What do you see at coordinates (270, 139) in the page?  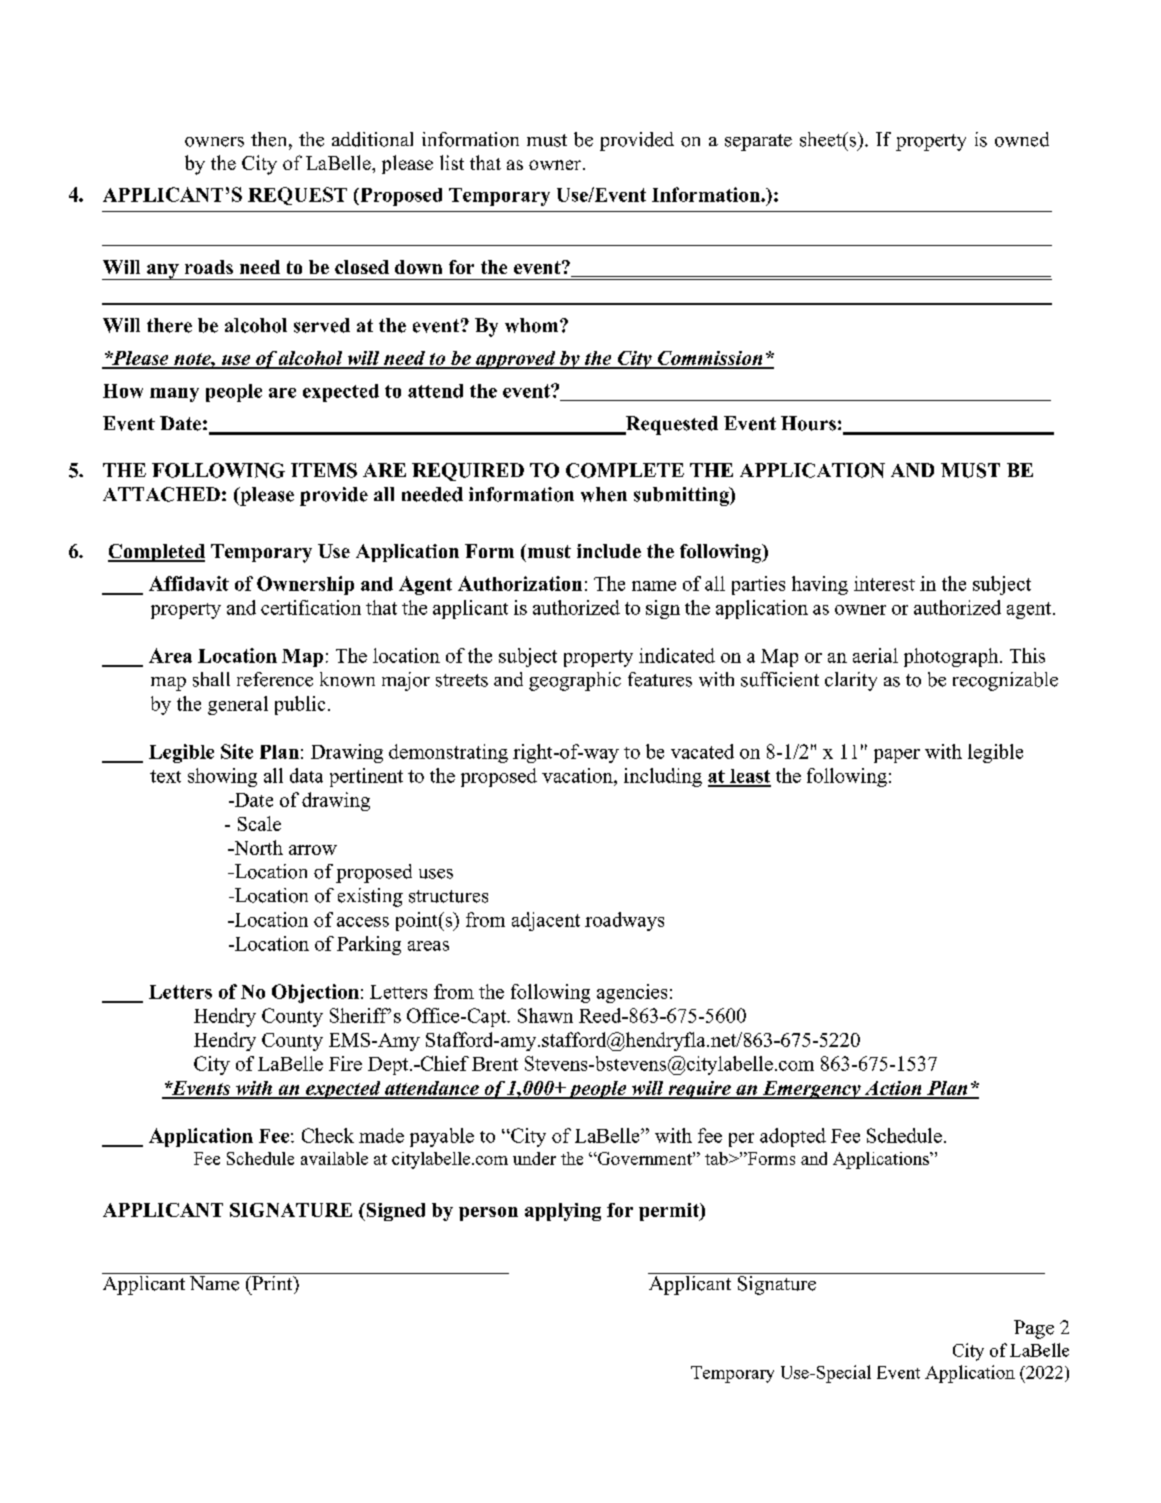 I see `then` at bounding box center [270, 139].
